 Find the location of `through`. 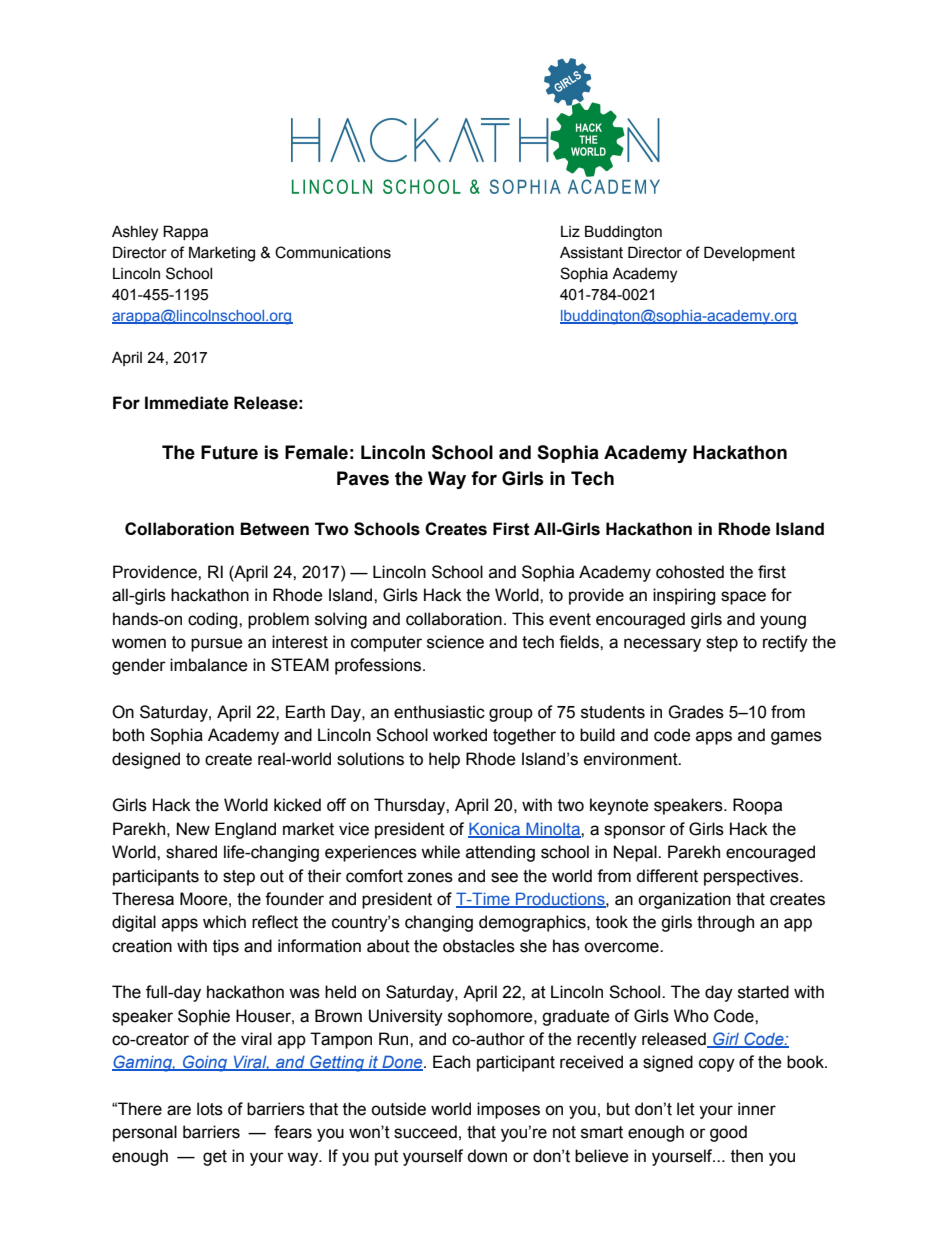

through is located at coordinates (725, 923).
